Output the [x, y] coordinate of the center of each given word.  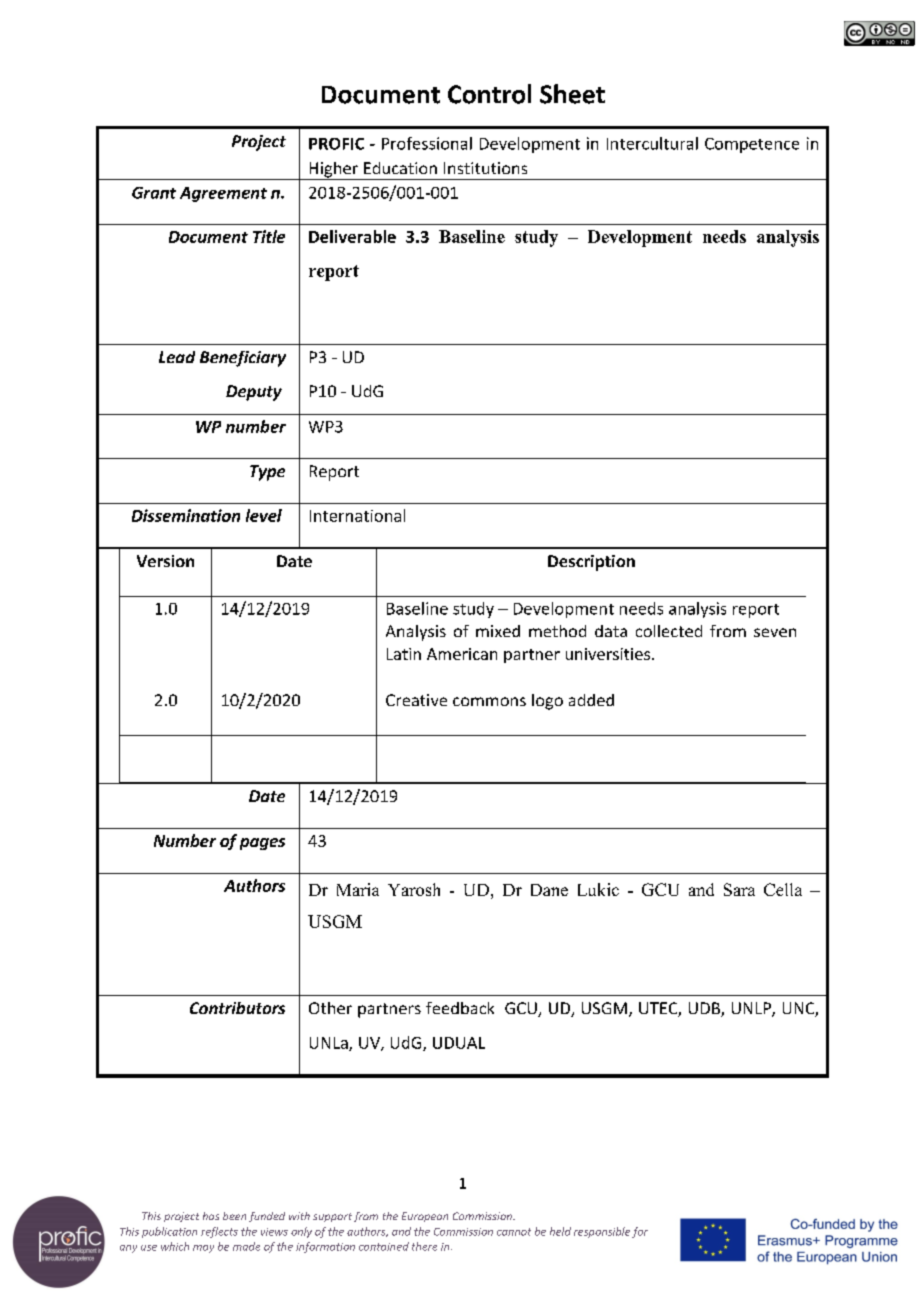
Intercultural [652, 143]
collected [669, 631]
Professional [427, 143]
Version [165, 561]
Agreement [223, 194]
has [211, 1216]
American [462, 654]
